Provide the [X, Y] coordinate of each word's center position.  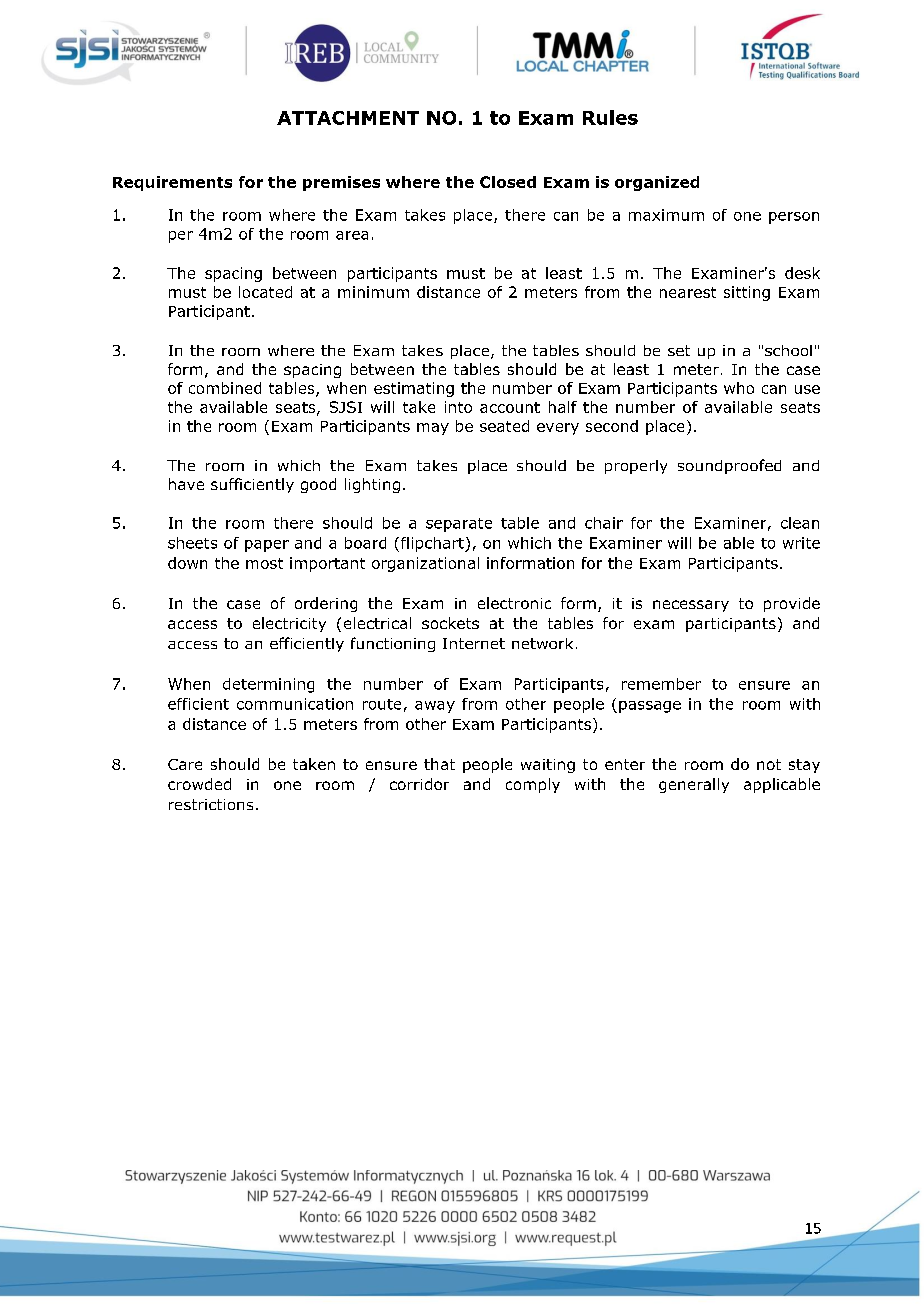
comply [533, 785]
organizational [425, 564]
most [264, 563]
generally [694, 785]
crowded [199, 784]
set [679, 350]
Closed [508, 182]
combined [225, 388]
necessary [691, 606]
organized [657, 183]
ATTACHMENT [348, 118]
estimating [414, 389]
